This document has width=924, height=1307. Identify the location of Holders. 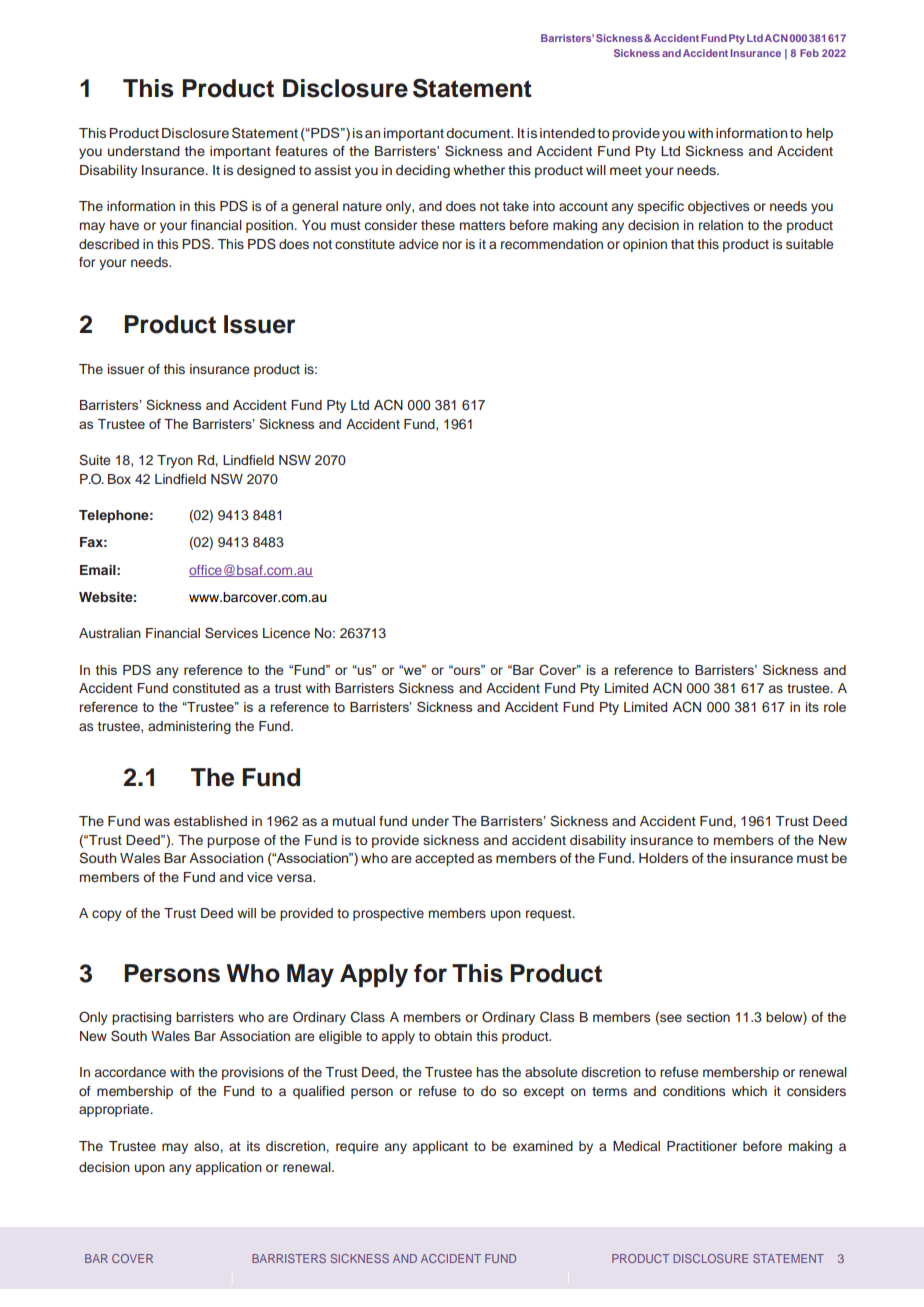
(663, 858).
